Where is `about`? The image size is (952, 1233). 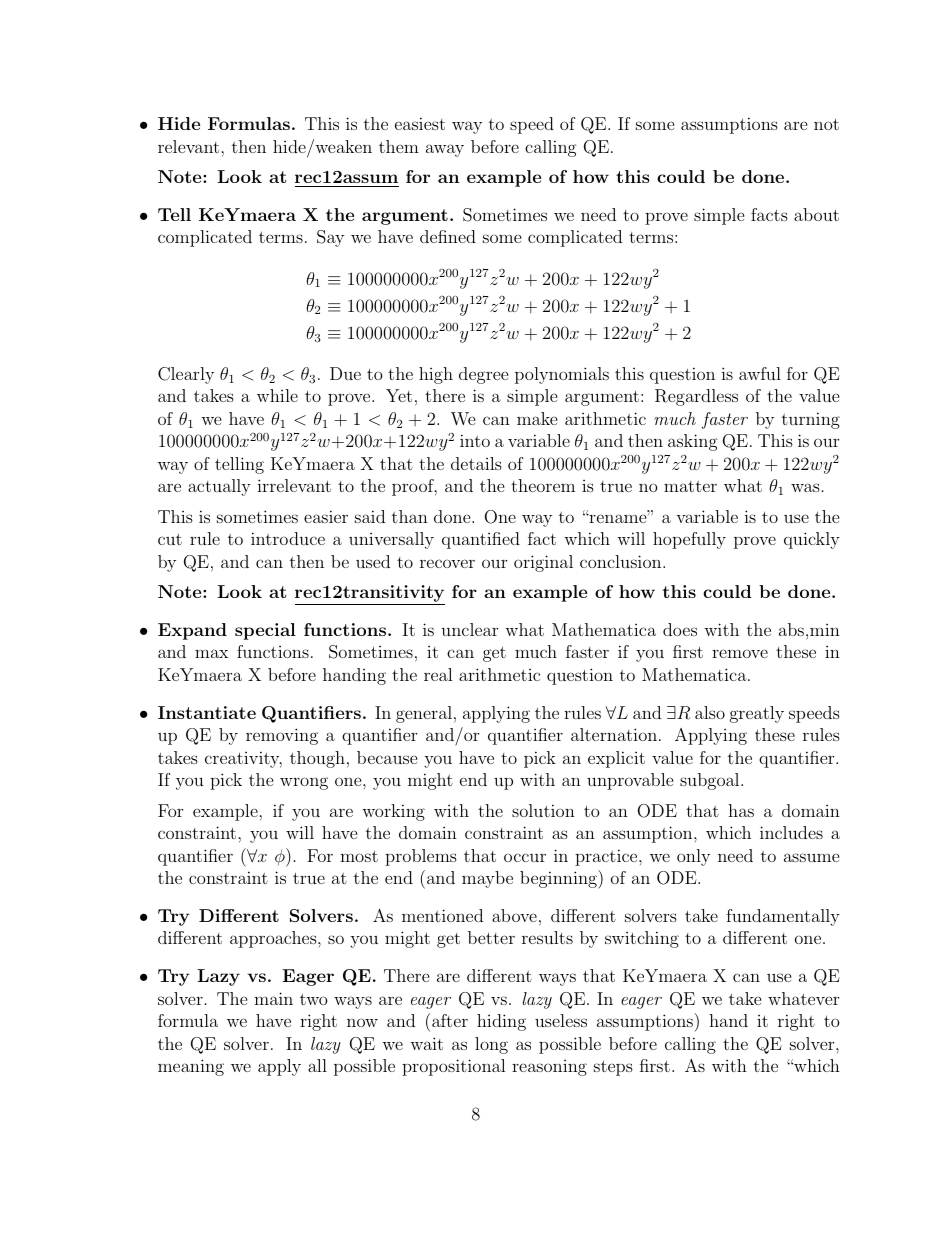
about is located at coordinates (816, 214).
